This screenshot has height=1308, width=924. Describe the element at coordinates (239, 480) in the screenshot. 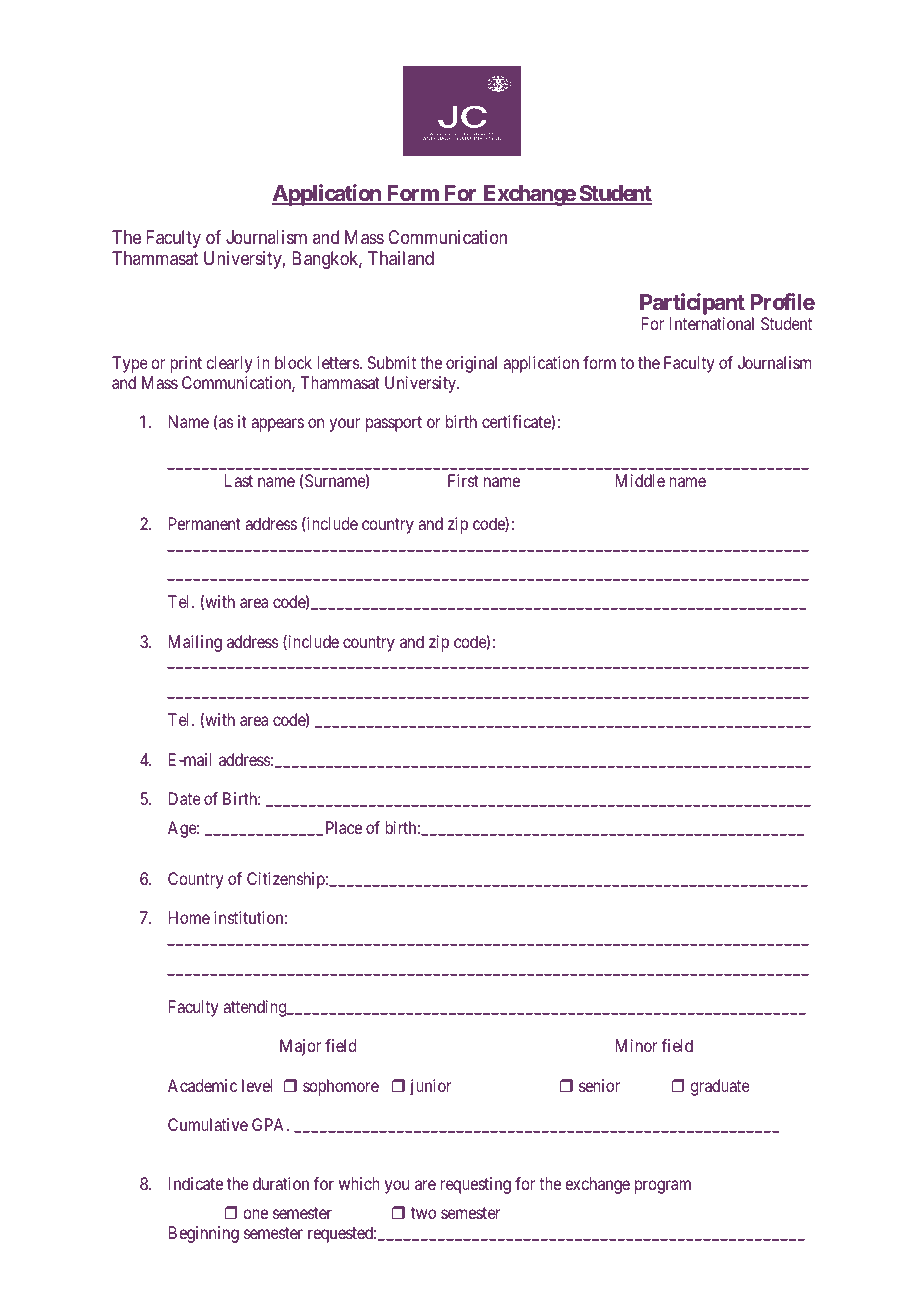

I see `Last` at that location.
